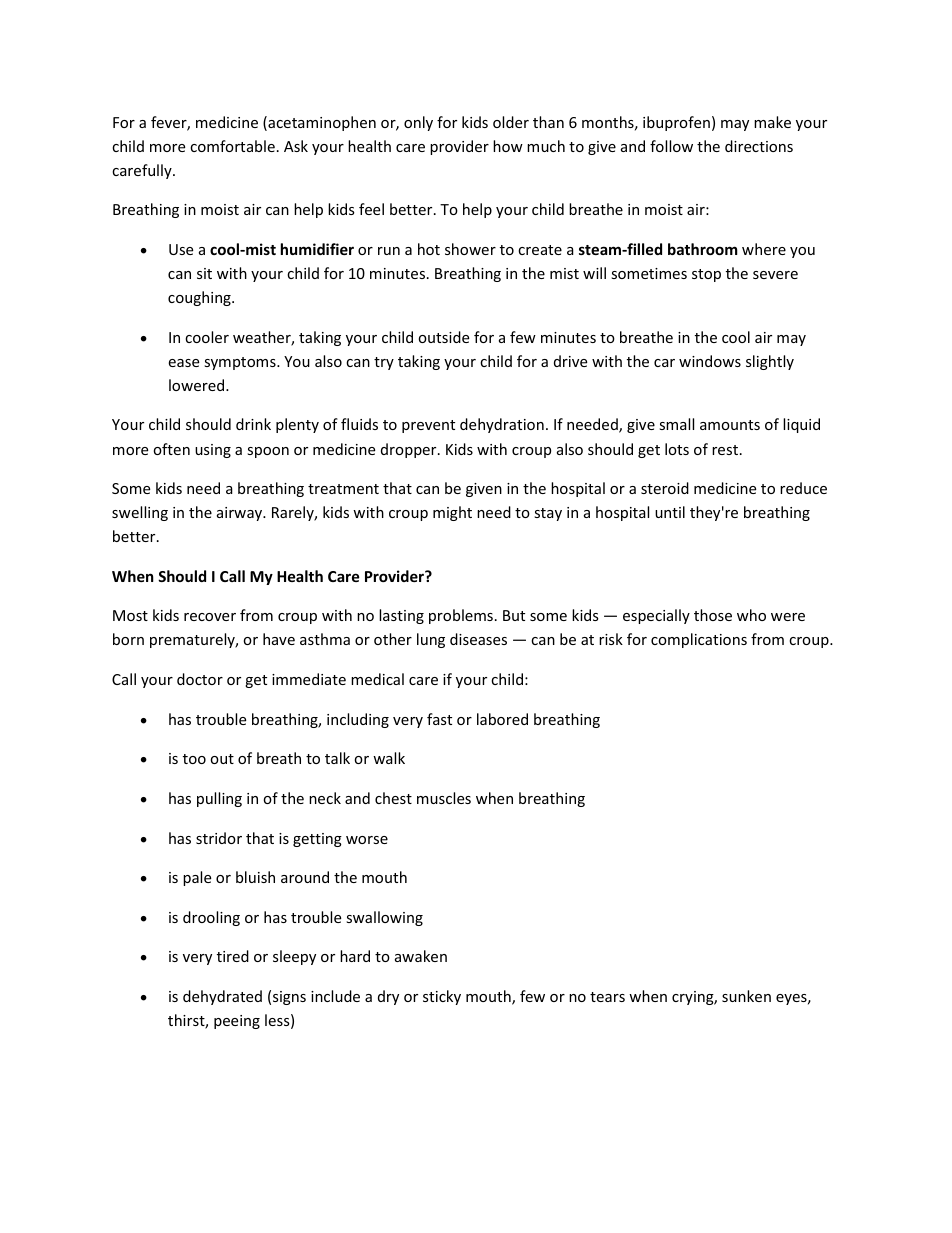 This page has height=1233, width=952. Describe the element at coordinates (461, 616) in the page. I see `problems` at that location.
